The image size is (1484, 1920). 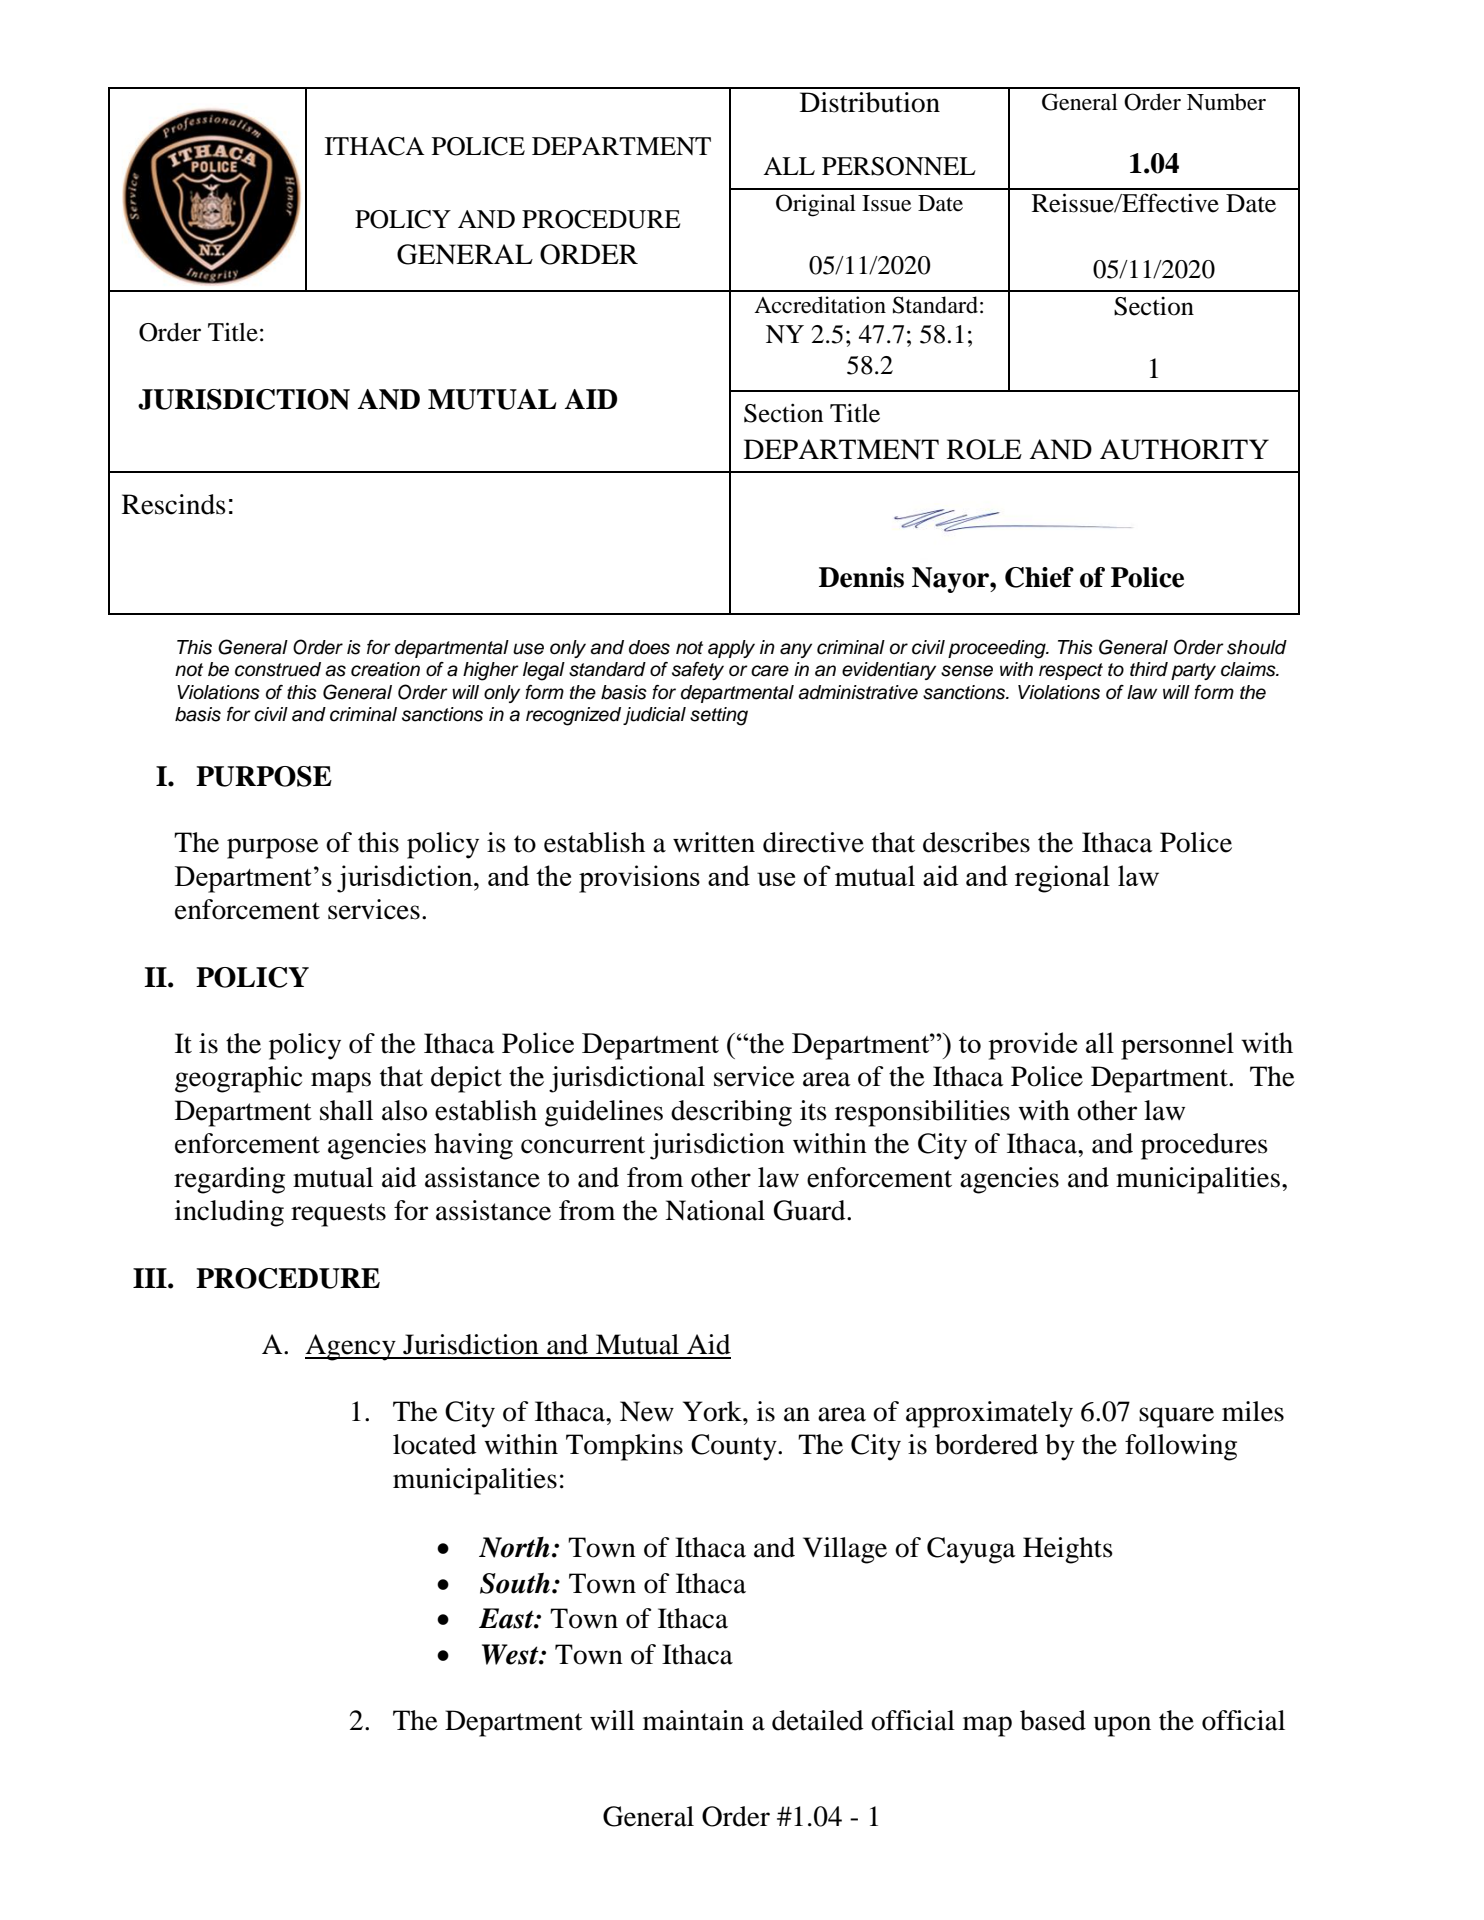 I want to click on Chief, so click(x=1039, y=577).
